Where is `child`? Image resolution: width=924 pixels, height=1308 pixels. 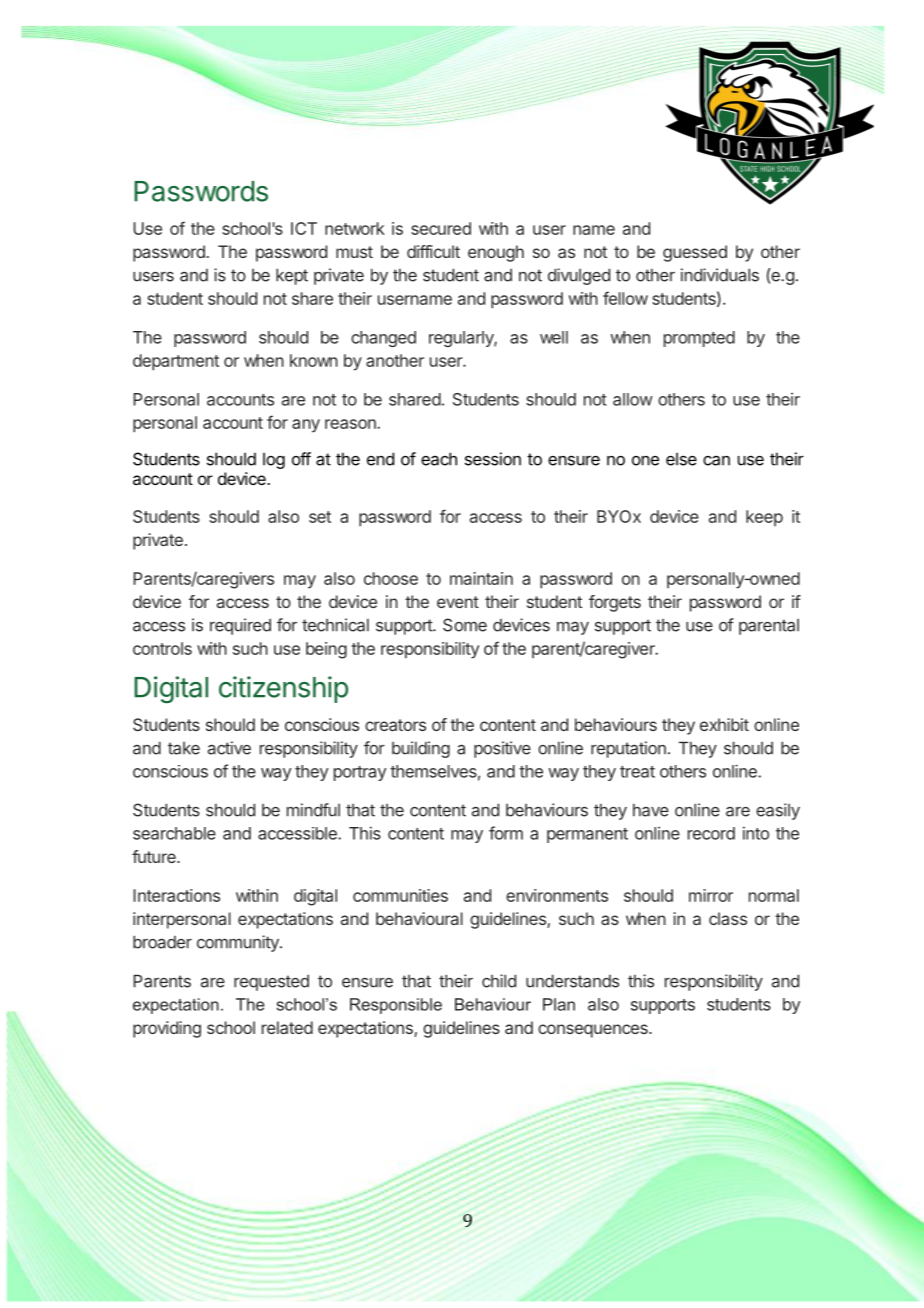
child is located at coordinates (499, 981).
